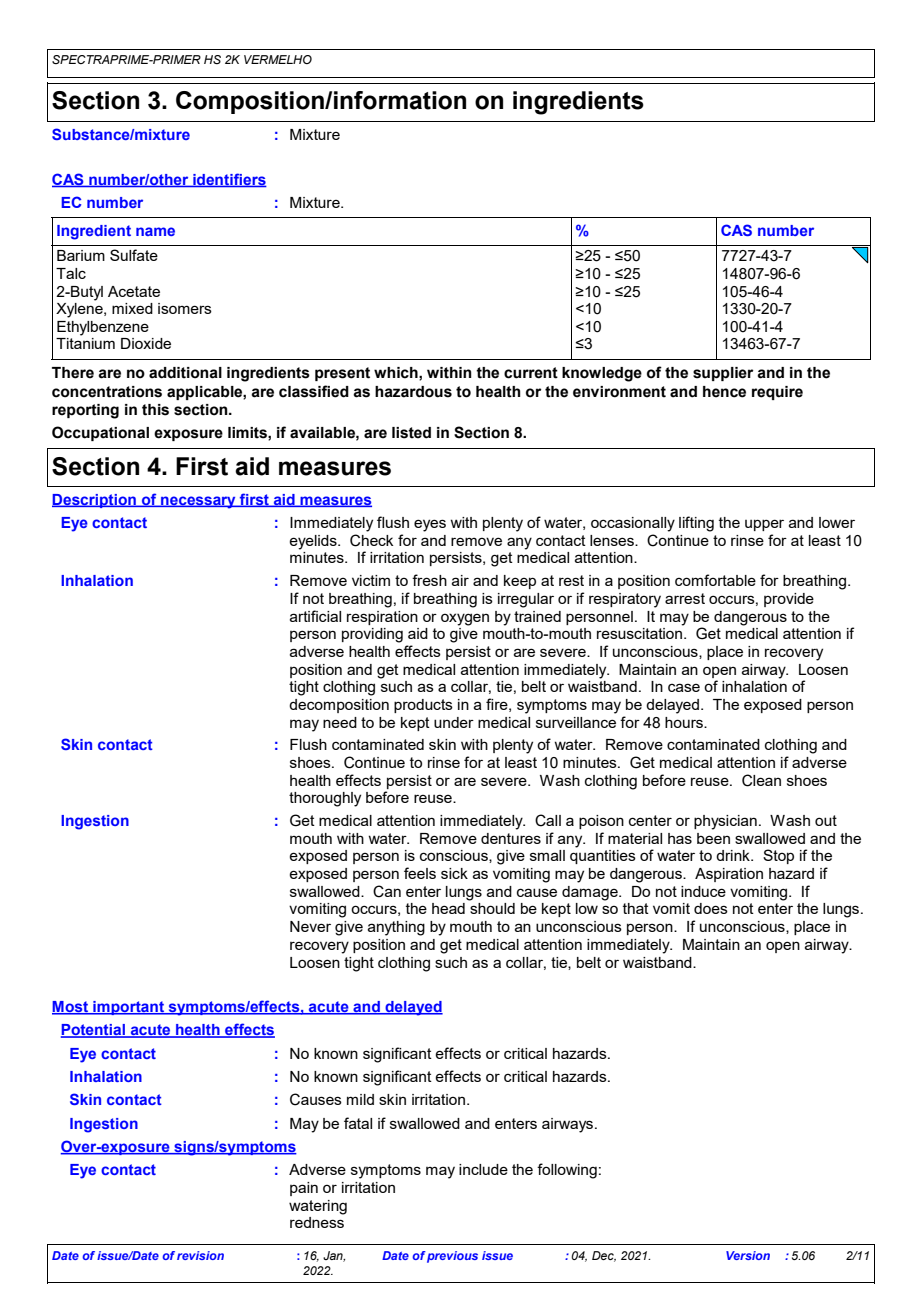 This screenshot has width=924, height=1308. What do you see at coordinates (229, 180) in the screenshot?
I see `identifiers` at bounding box center [229, 180].
